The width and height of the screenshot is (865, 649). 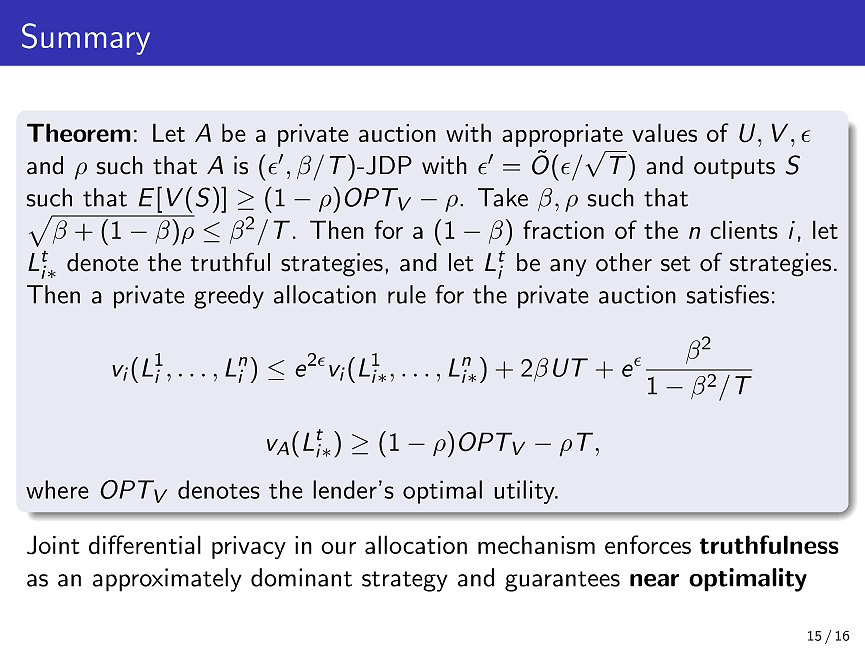 I want to click on values, so click(x=664, y=132).
